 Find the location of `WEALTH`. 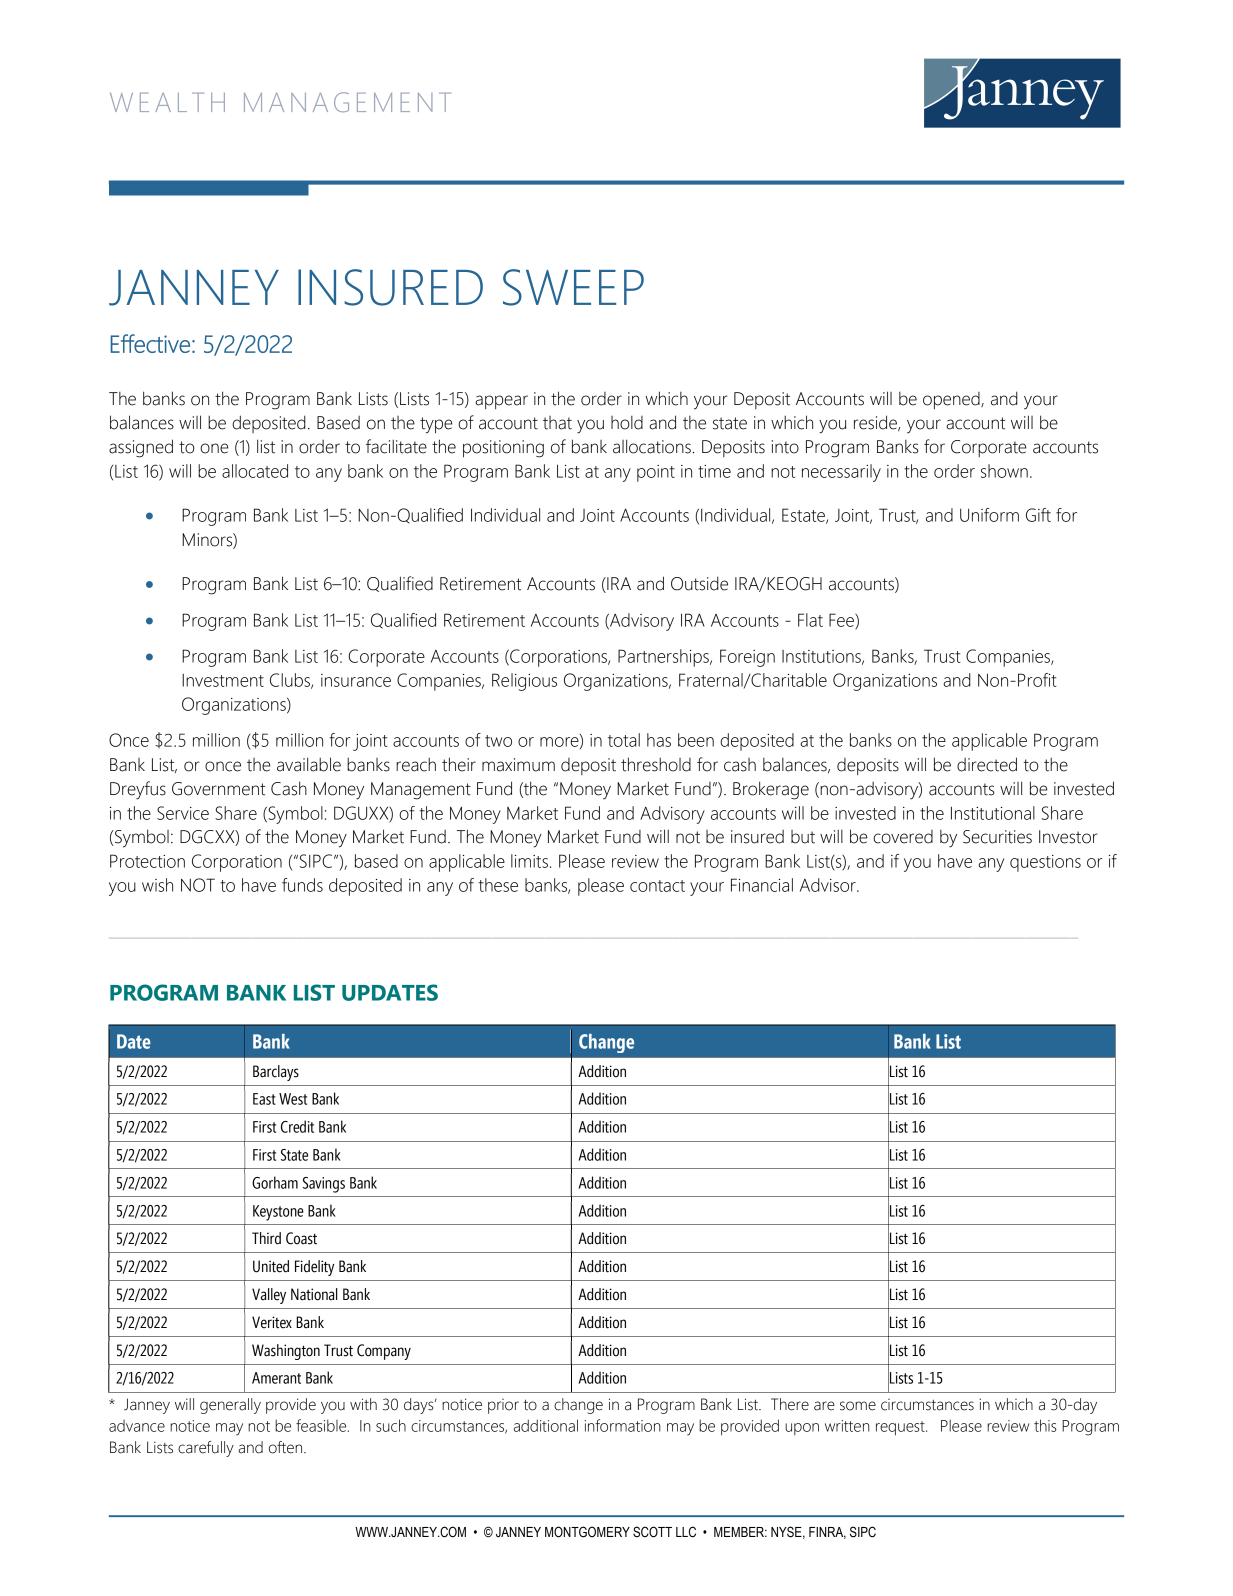

WEALTH is located at coordinates (167, 102).
